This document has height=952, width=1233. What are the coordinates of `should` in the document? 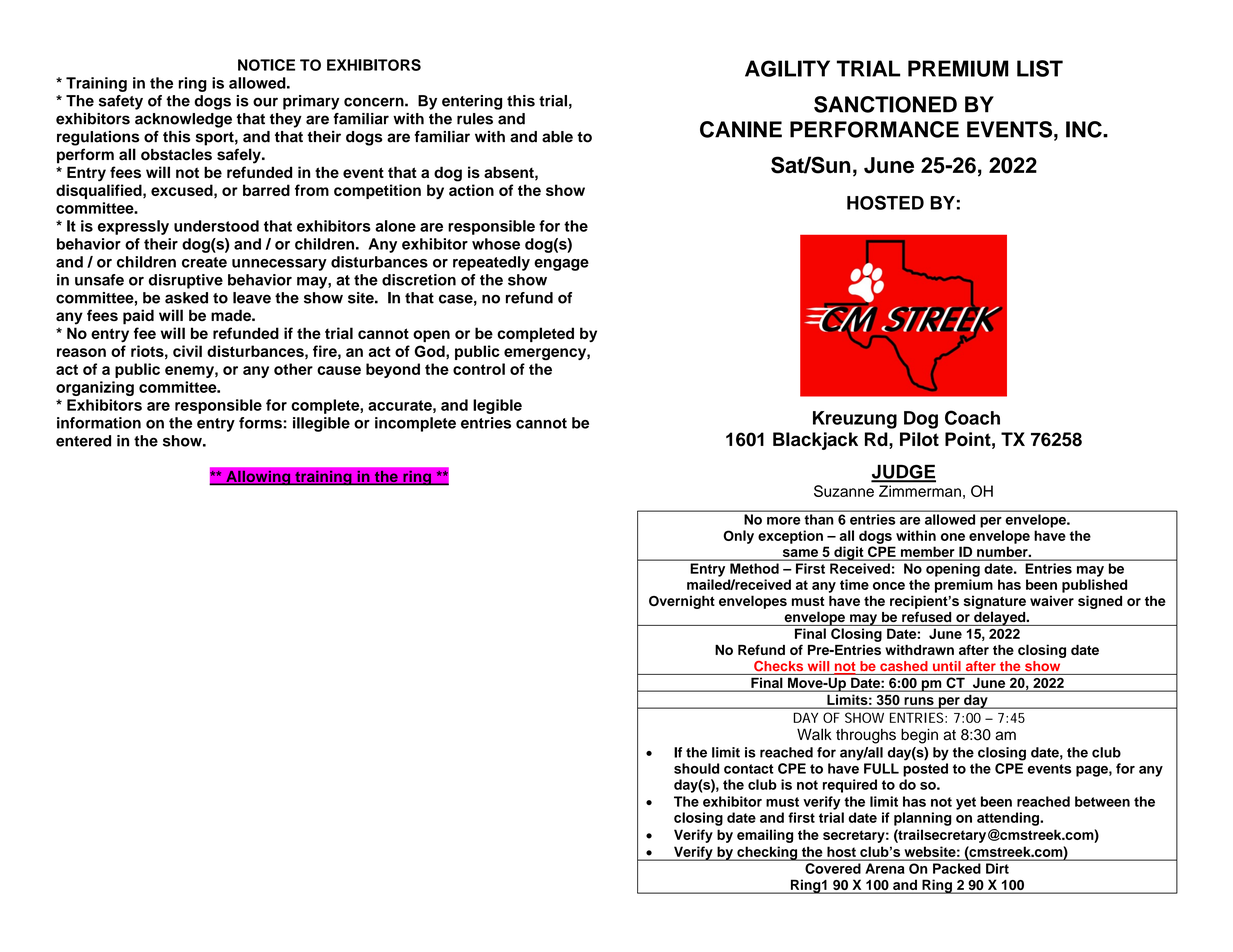 It's located at (696, 768).
